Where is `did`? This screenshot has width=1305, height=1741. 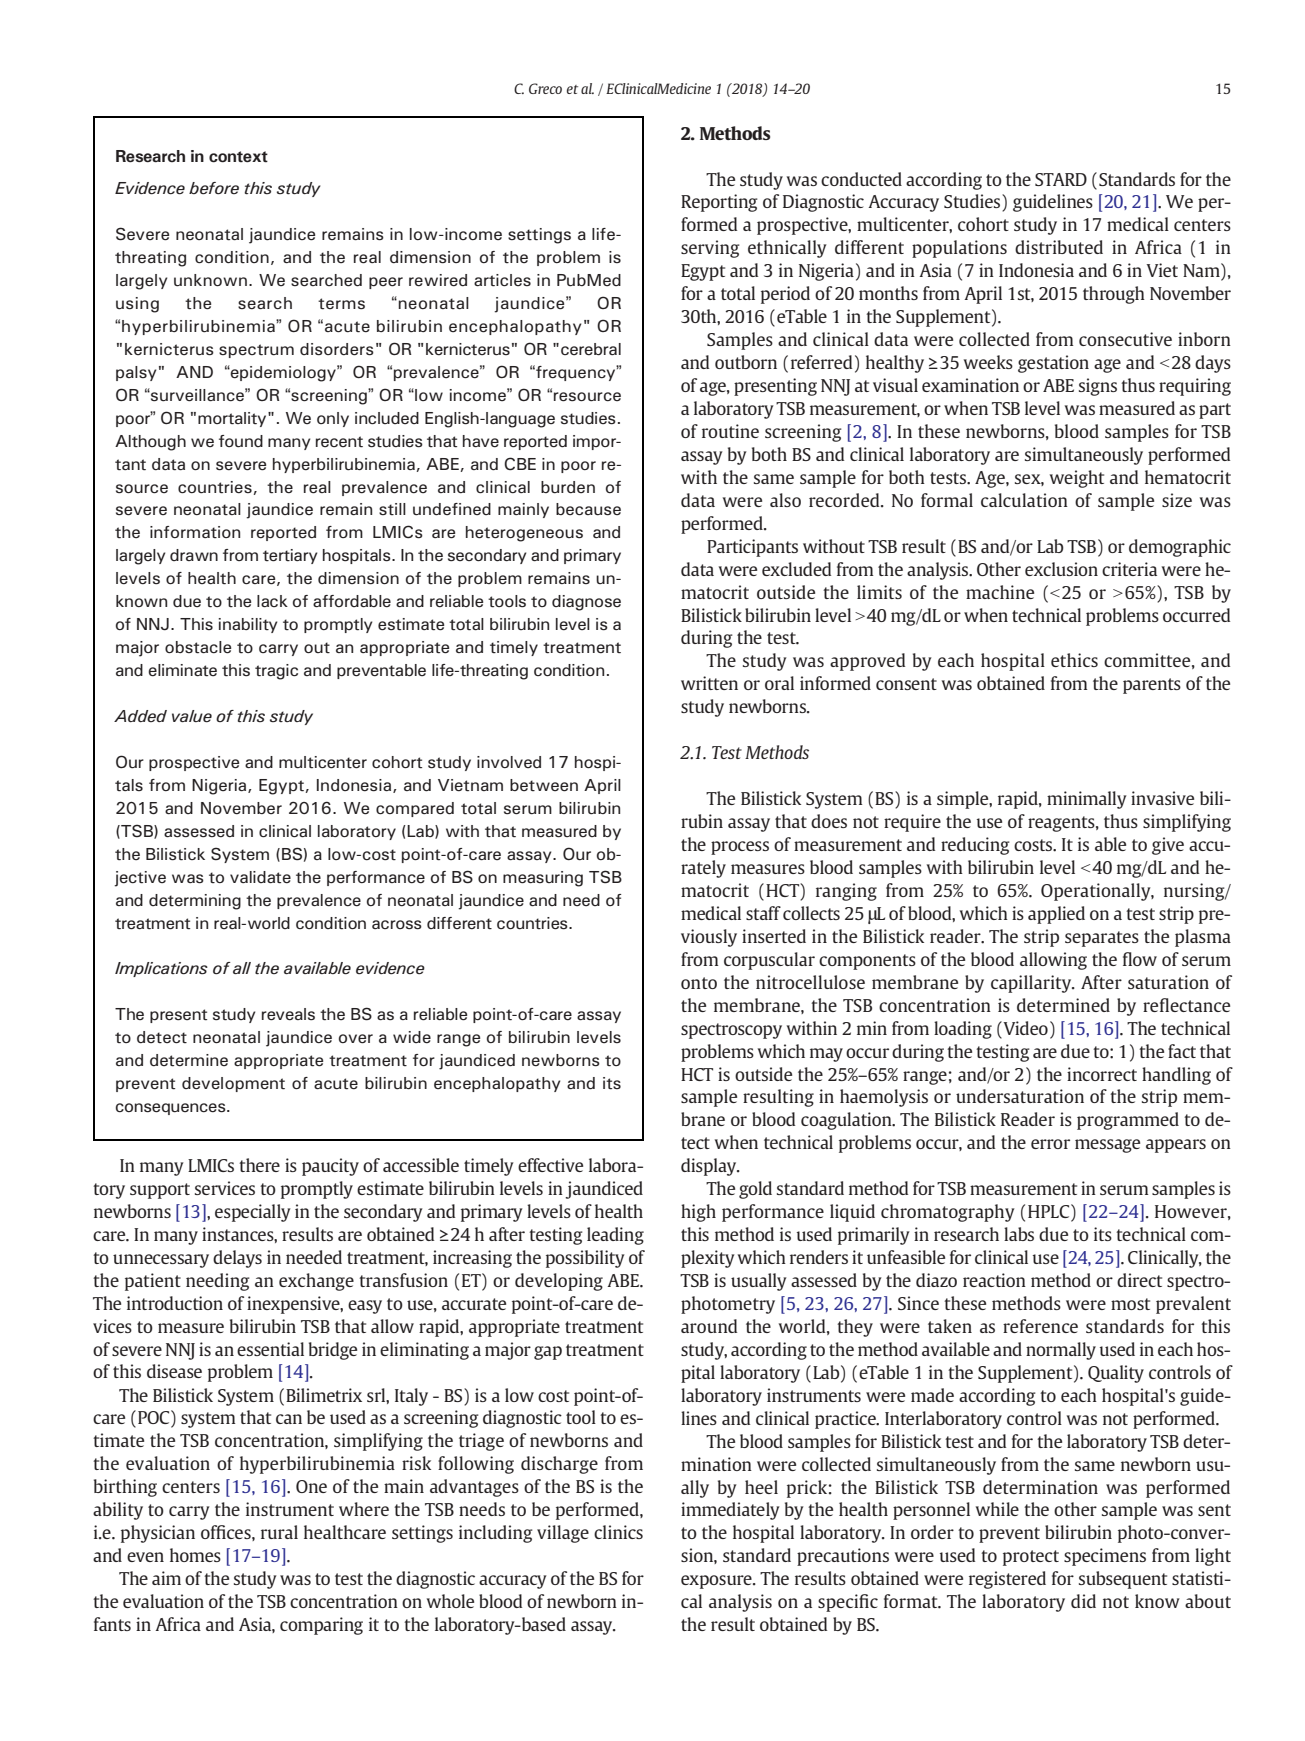 did is located at coordinates (1083, 1601).
